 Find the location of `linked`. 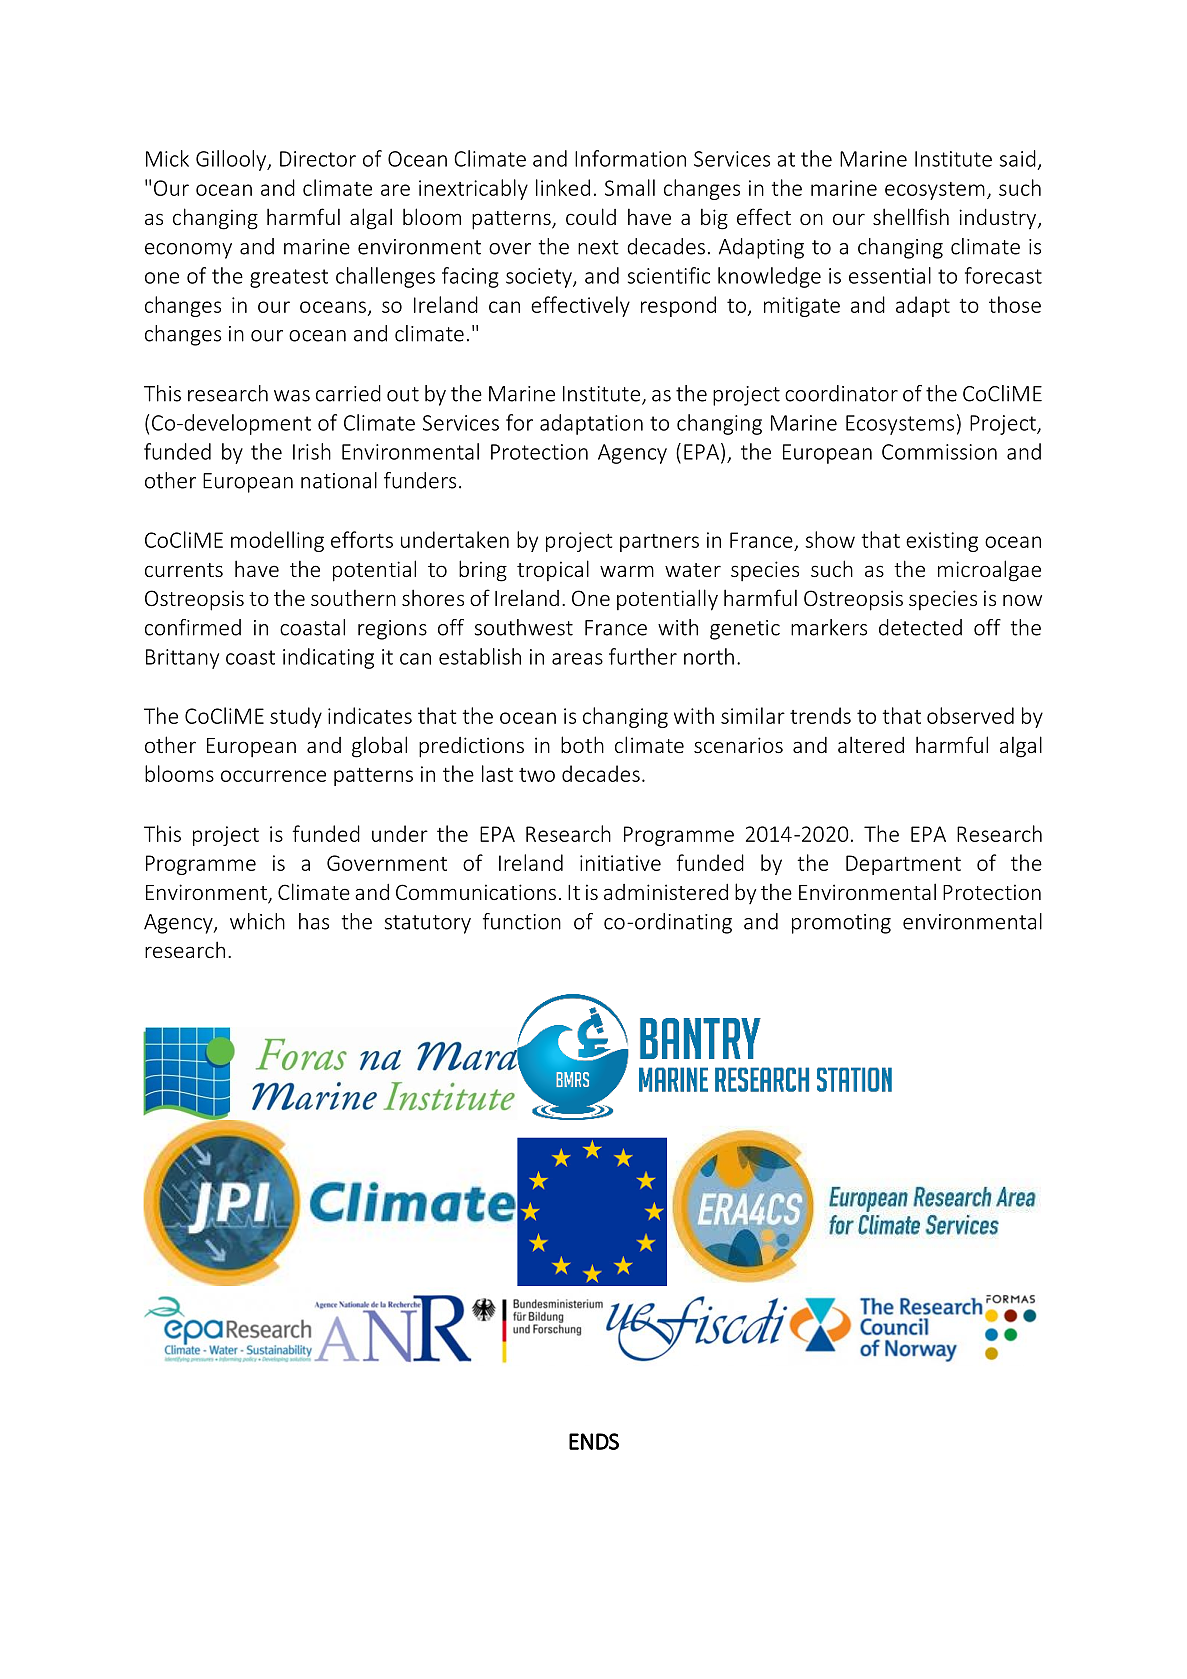

linked is located at coordinates (563, 187).
